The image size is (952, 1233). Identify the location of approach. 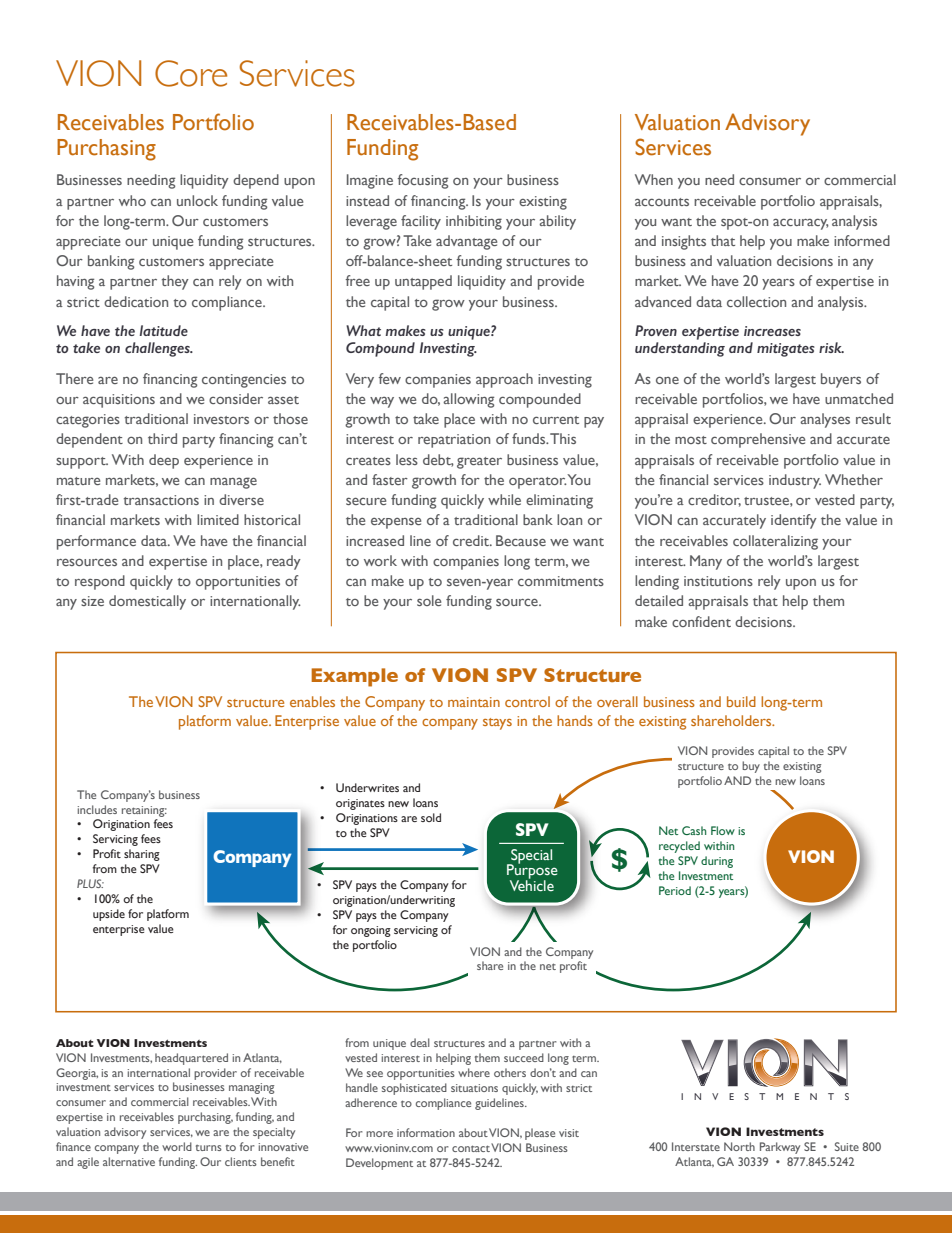
(504, 380).
